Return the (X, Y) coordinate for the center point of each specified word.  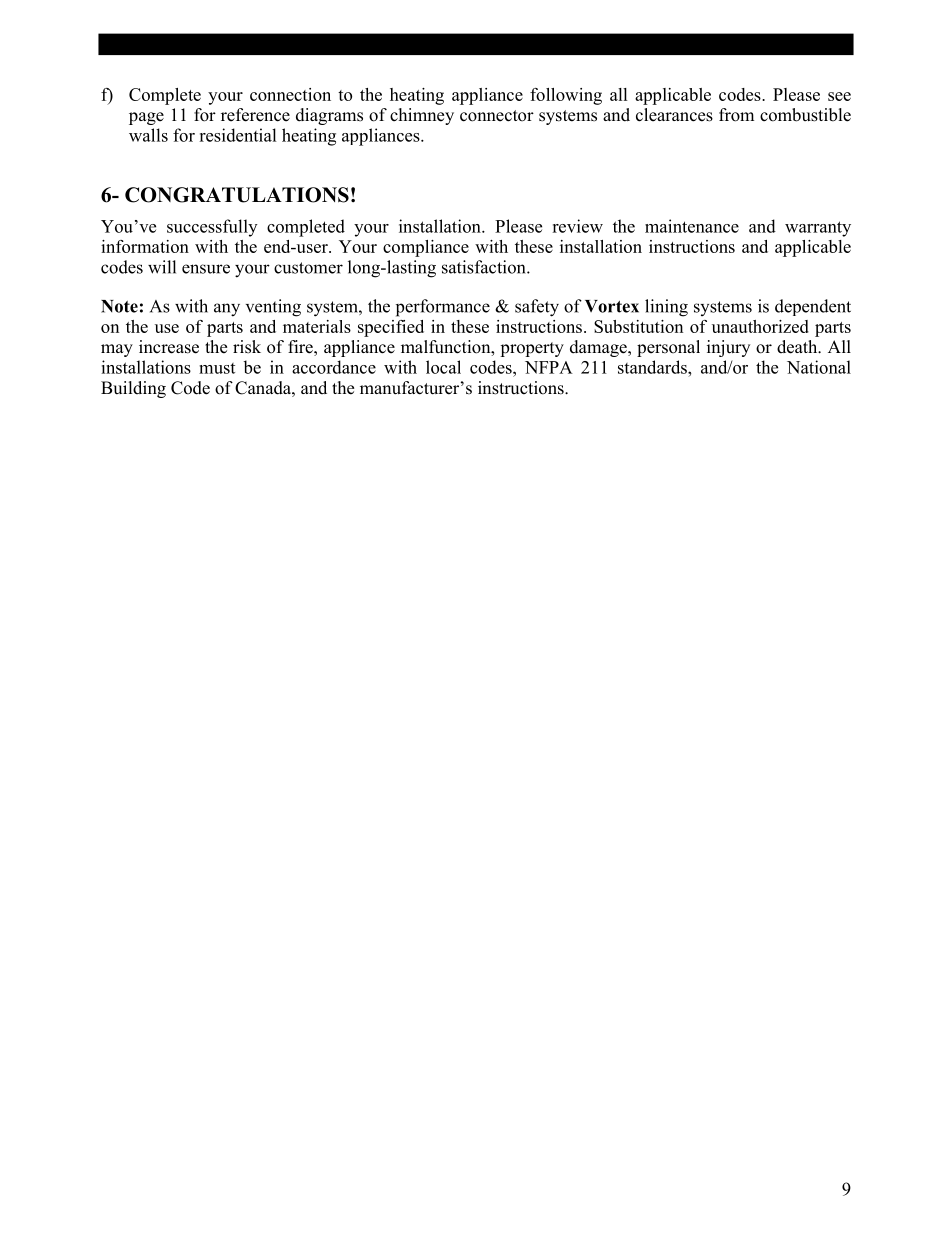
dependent (813, 307)
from (736, 115)
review (577, 226)
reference (255, 115)
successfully (212, 228)
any (227, 310)
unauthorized (760, 326)
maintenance (692, 226)
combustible (805, 115)
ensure (206, 269)
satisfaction (485, 267)
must (217, 368)
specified (391, 328)
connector (497, 116)
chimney (422, 116)
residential (238, 135)
